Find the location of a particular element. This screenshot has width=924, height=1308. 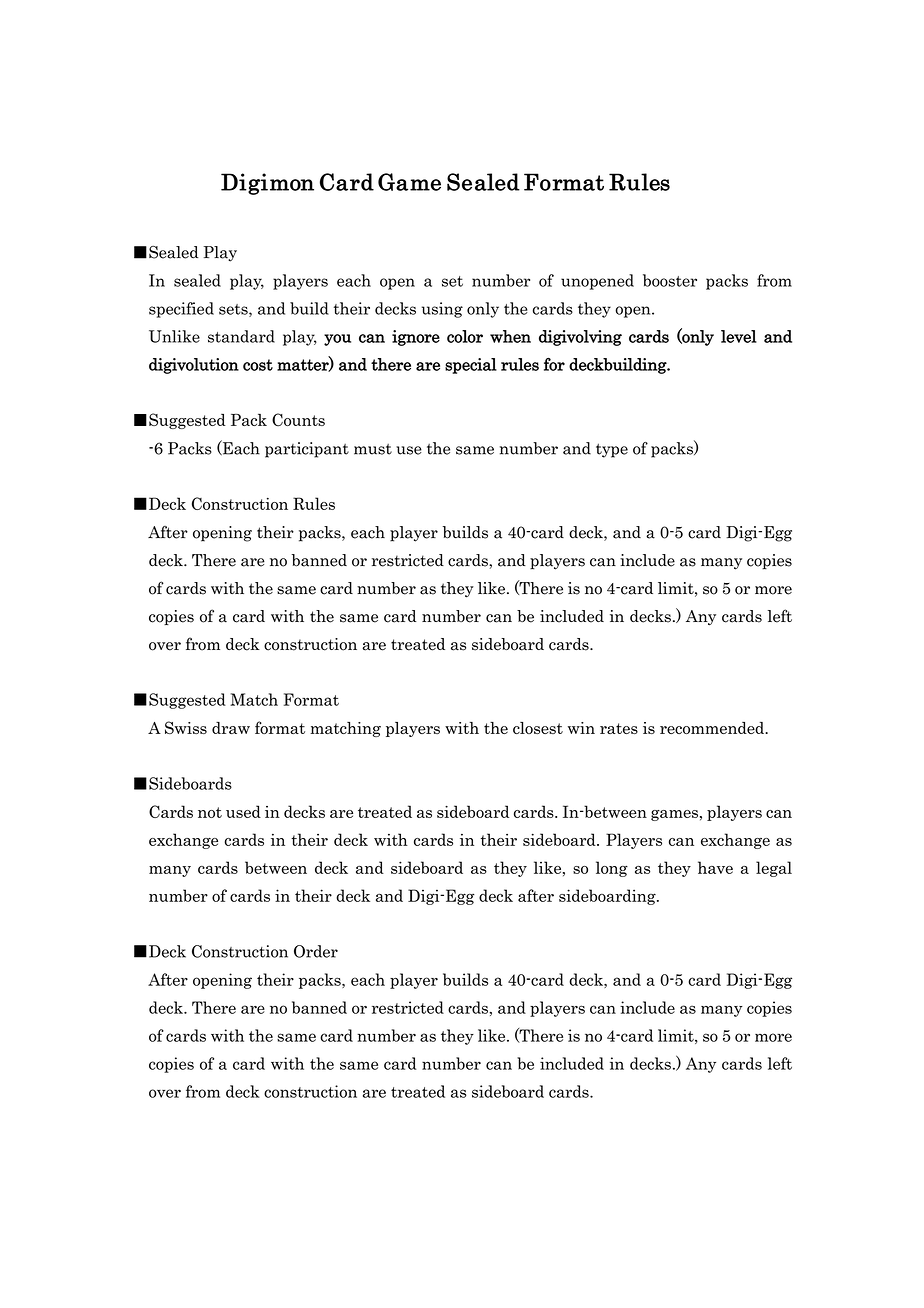

recommended is located at coordinates (713, 728).
